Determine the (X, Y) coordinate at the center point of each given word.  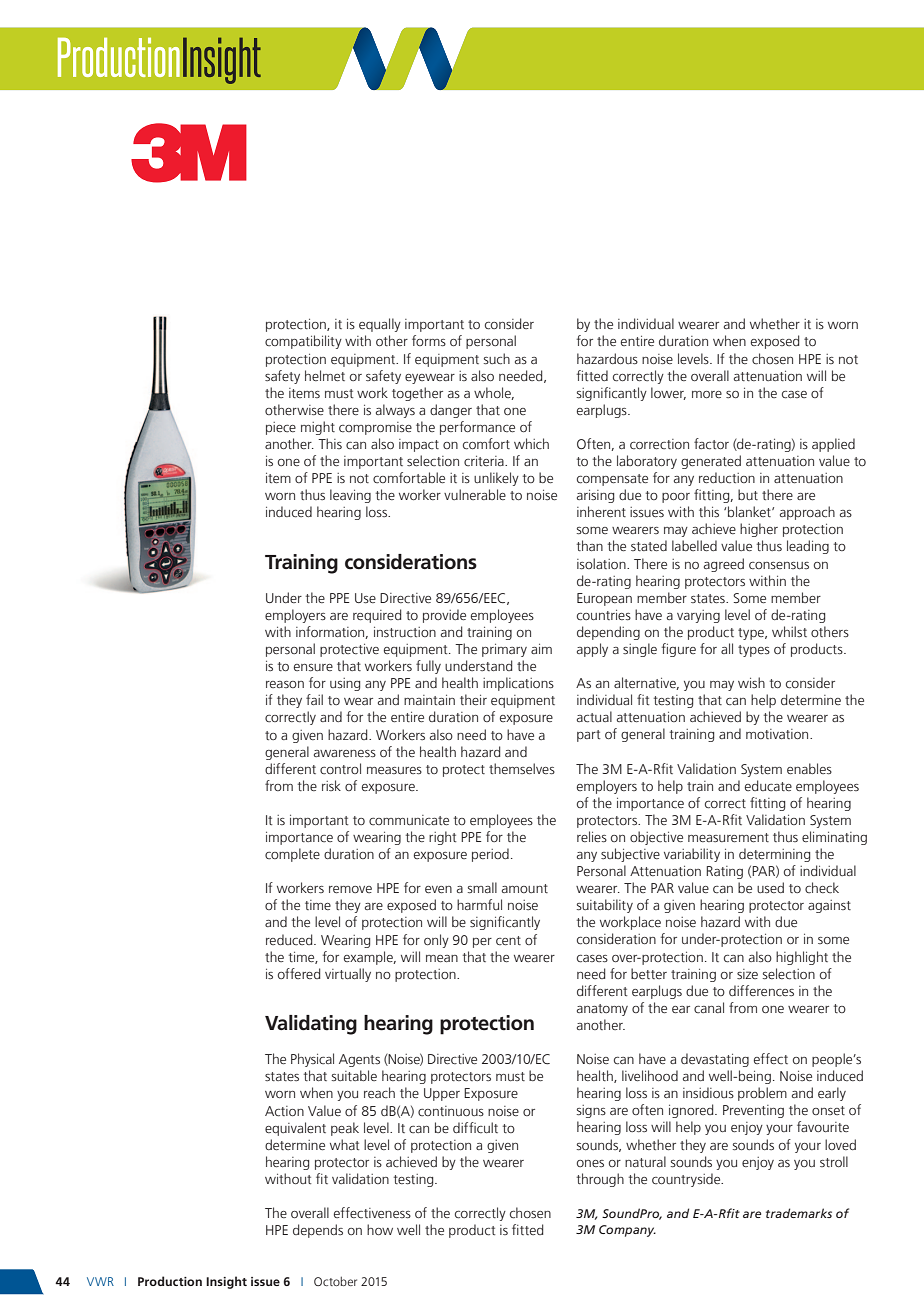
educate (768, 786)
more (707, 394)
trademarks (799, 1213)
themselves (522, 768)
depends (318, 1231)
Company (627, 1231)
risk (331, 785)
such (497, 359)
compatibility (303, 342)
